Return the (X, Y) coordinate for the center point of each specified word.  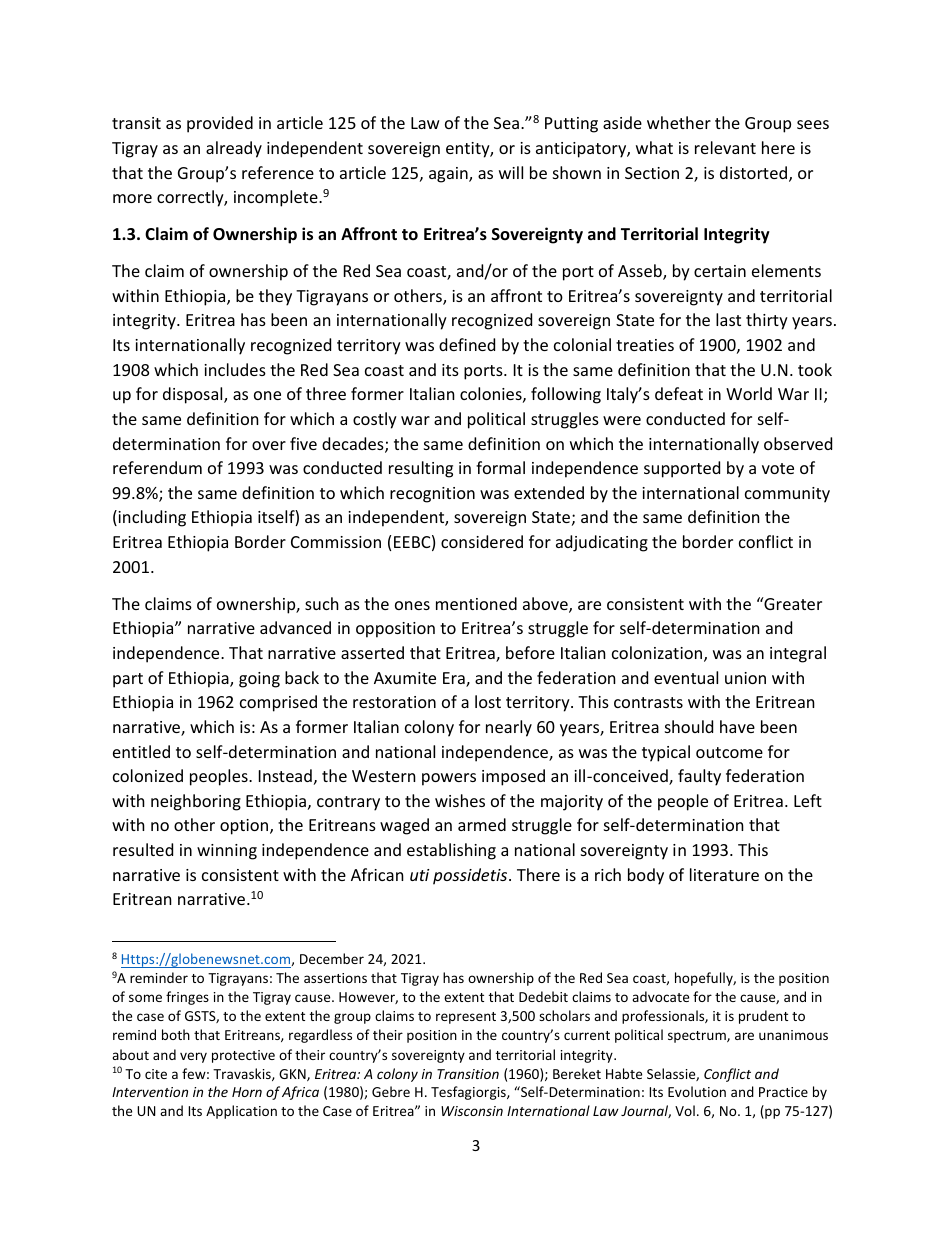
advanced (295, 627)
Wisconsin (472, 1111)
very (193, 1057)
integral (798, 654)
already (234, 149)
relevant (725, 147)
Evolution (697, 1091)
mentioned (476, 603)
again (449, 175)
